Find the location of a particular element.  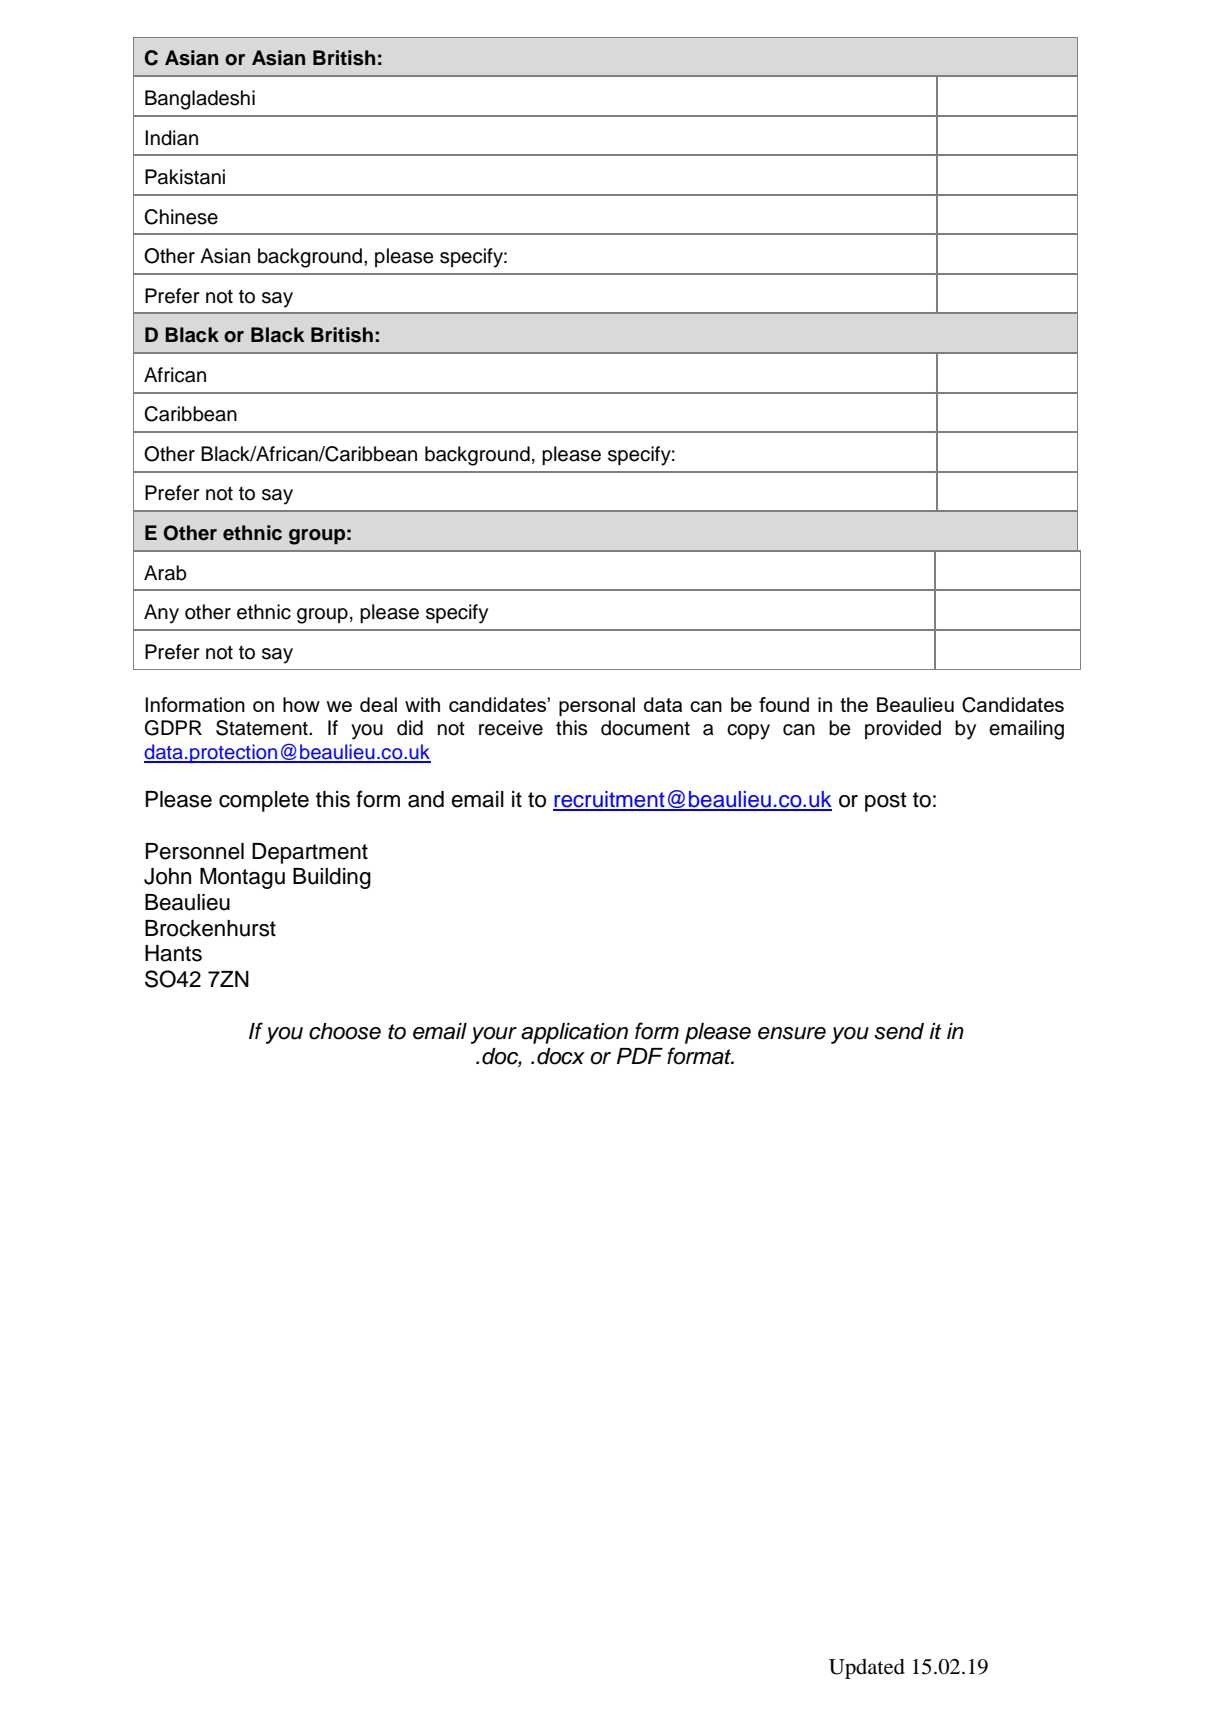

choose is located at coordinates (345, 1031).
